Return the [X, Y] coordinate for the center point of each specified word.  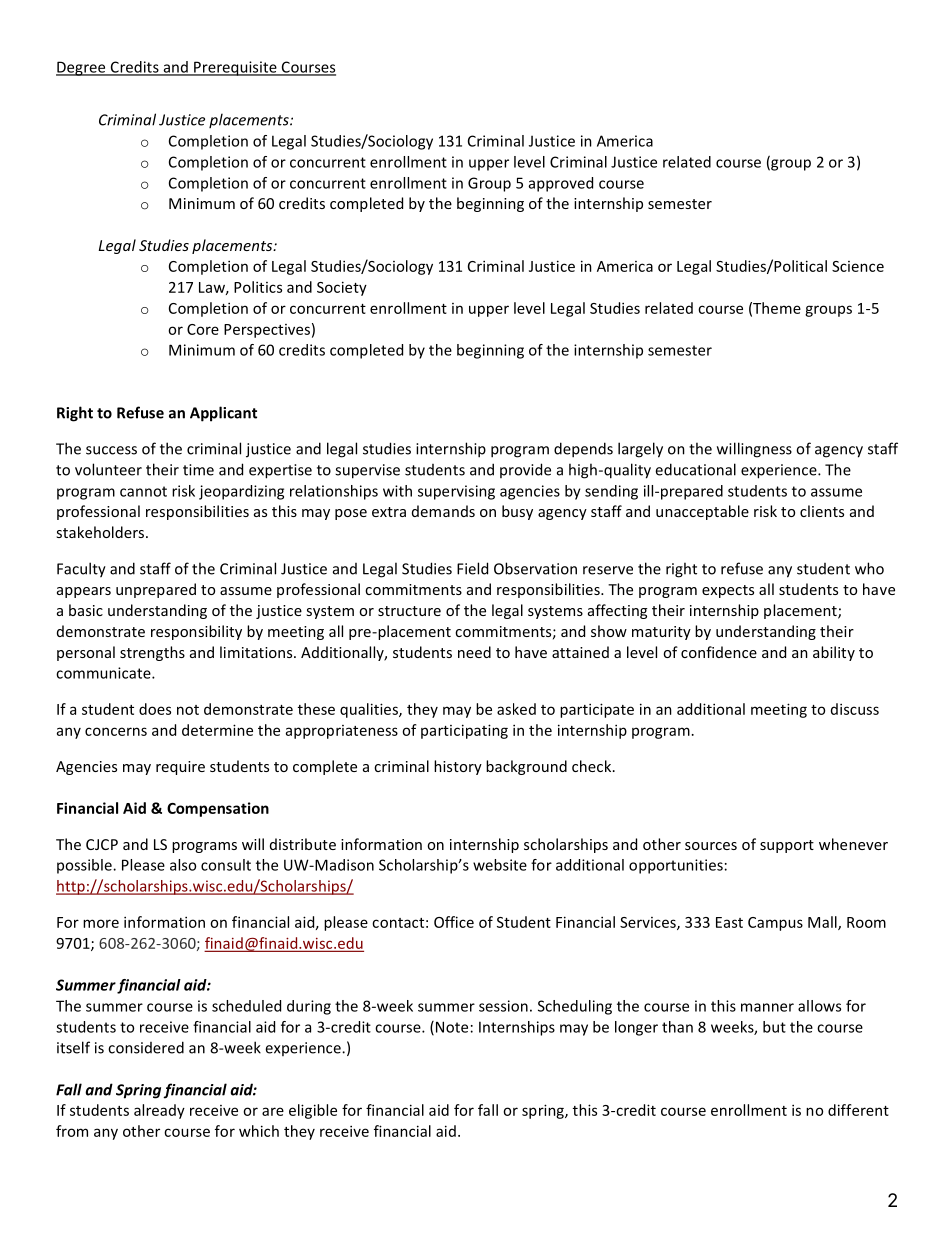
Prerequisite [235, 68]
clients [822, 511]
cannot [143, 491]
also [183, 865]
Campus [775, 924]
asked [516, 709]
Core [203, 329]
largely [640, 450]
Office [454, 922]
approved [561, 184]
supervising [456, 492]
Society [342, 288]
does [155, 709]
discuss [855, 709]
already [159, 1111]
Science [858, 266]
